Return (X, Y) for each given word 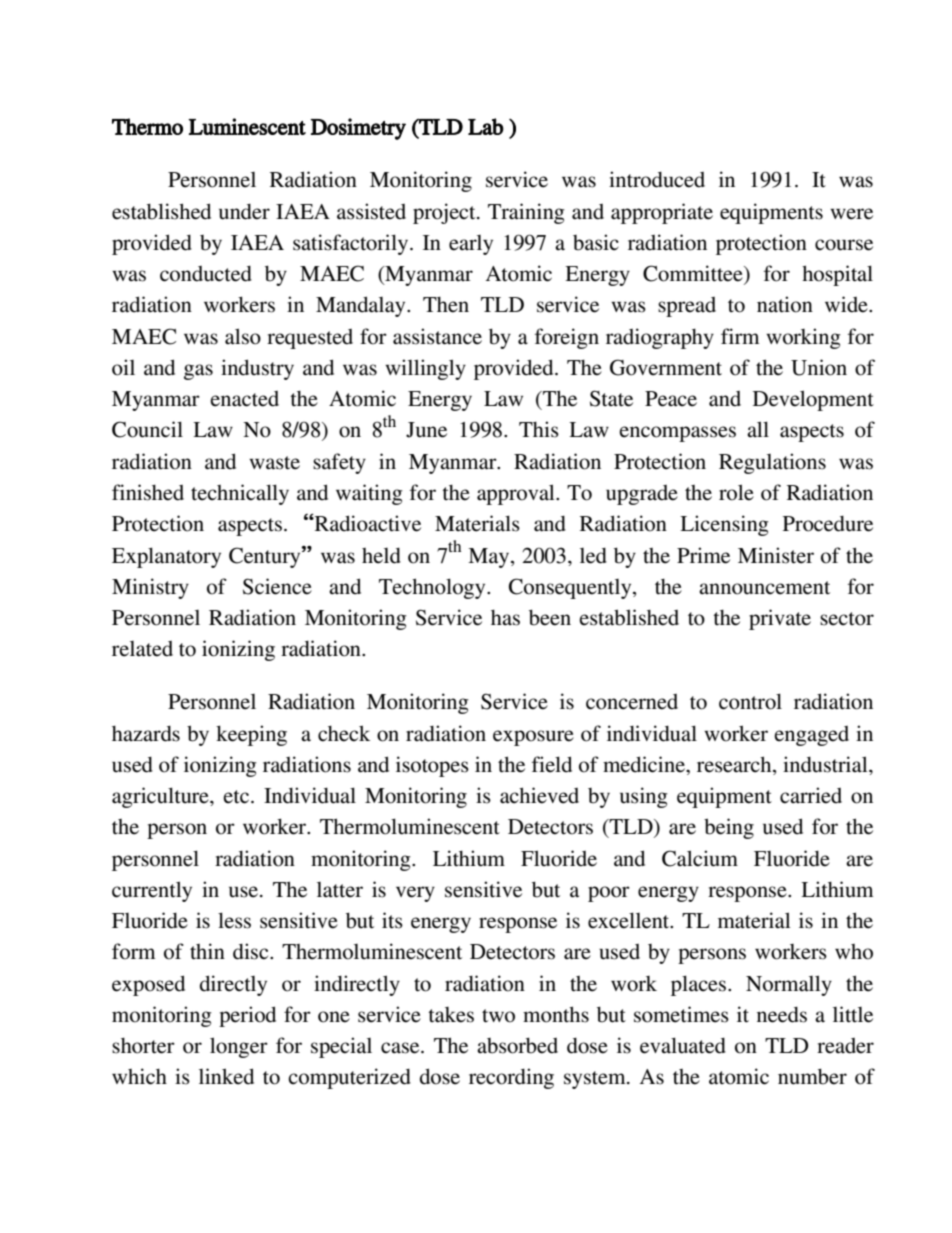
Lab (486, 126)
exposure (533, 738)
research (735, 765)
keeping (251, 735)
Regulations (772, 463)
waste (274, 463)
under (244, 212)
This (539, 429)
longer (239, 1047)
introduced (657, 179)
